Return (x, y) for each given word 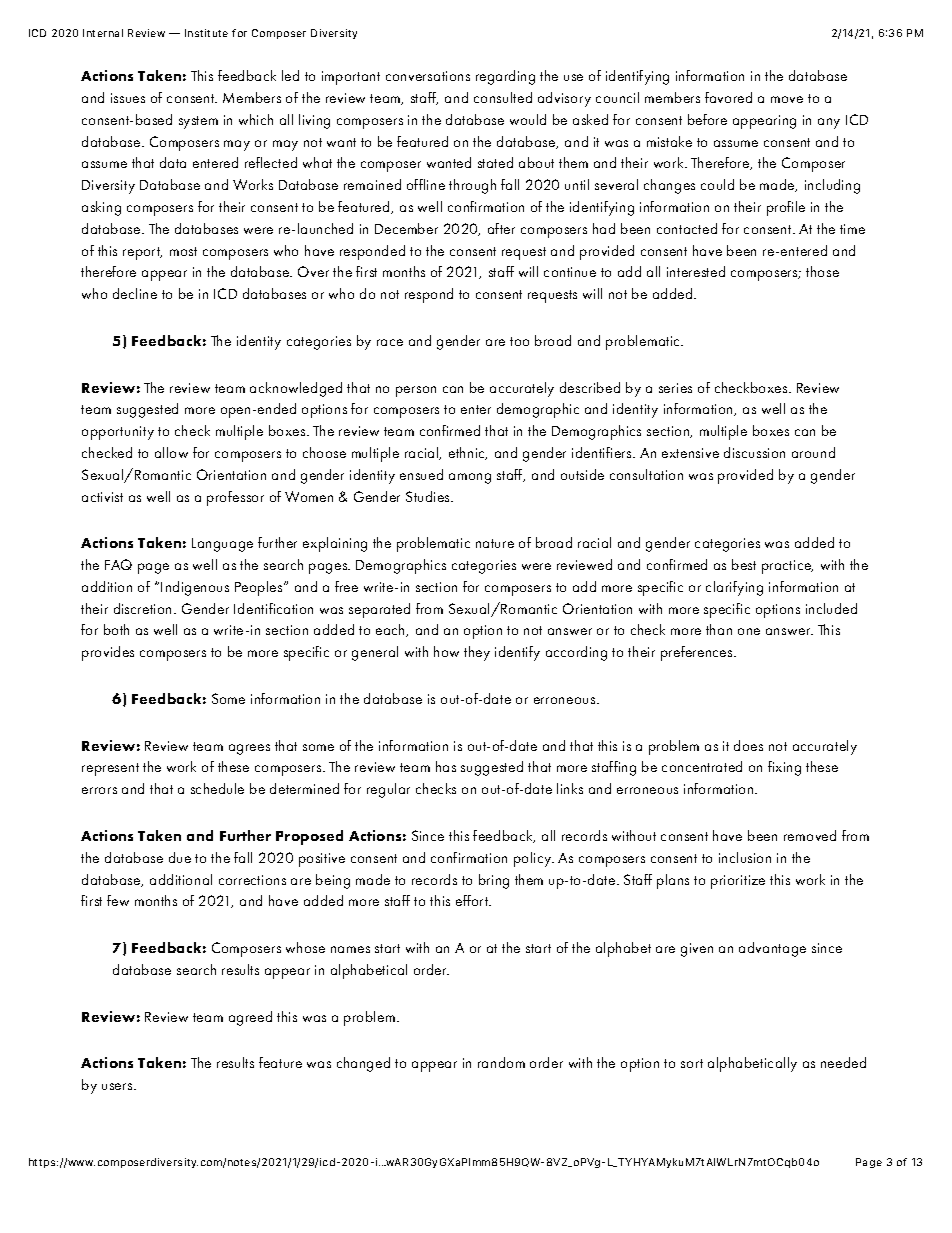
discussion (754, 452)
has (446, 766)
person (416, 391)
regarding (505, 77)
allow (171, 452)
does (748, 745)
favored (728, 97)
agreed (250, 1018)
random (501, 1062)
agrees (249, 749)
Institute (206, 33)
